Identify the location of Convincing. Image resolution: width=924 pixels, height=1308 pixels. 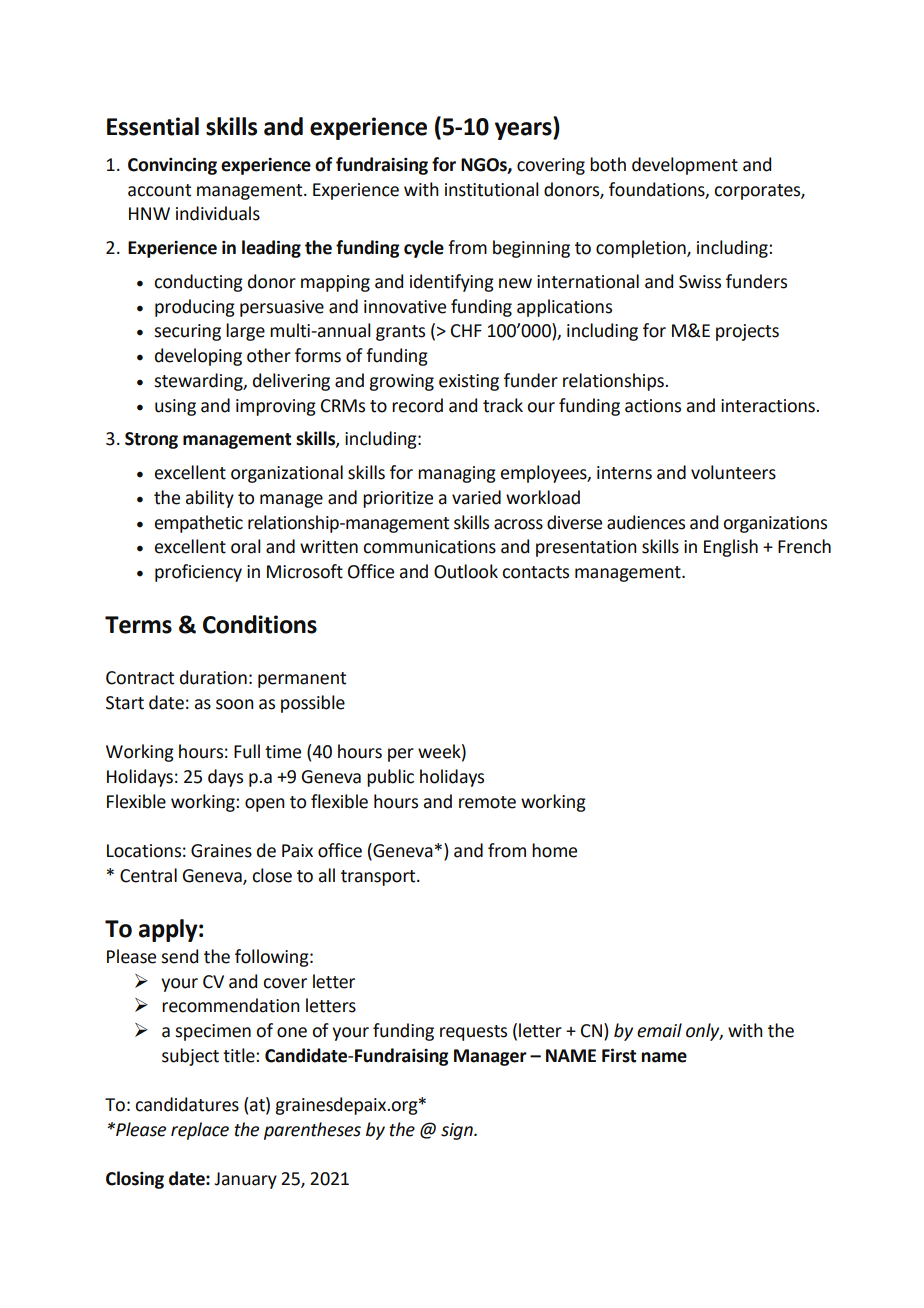
(172, 166).
